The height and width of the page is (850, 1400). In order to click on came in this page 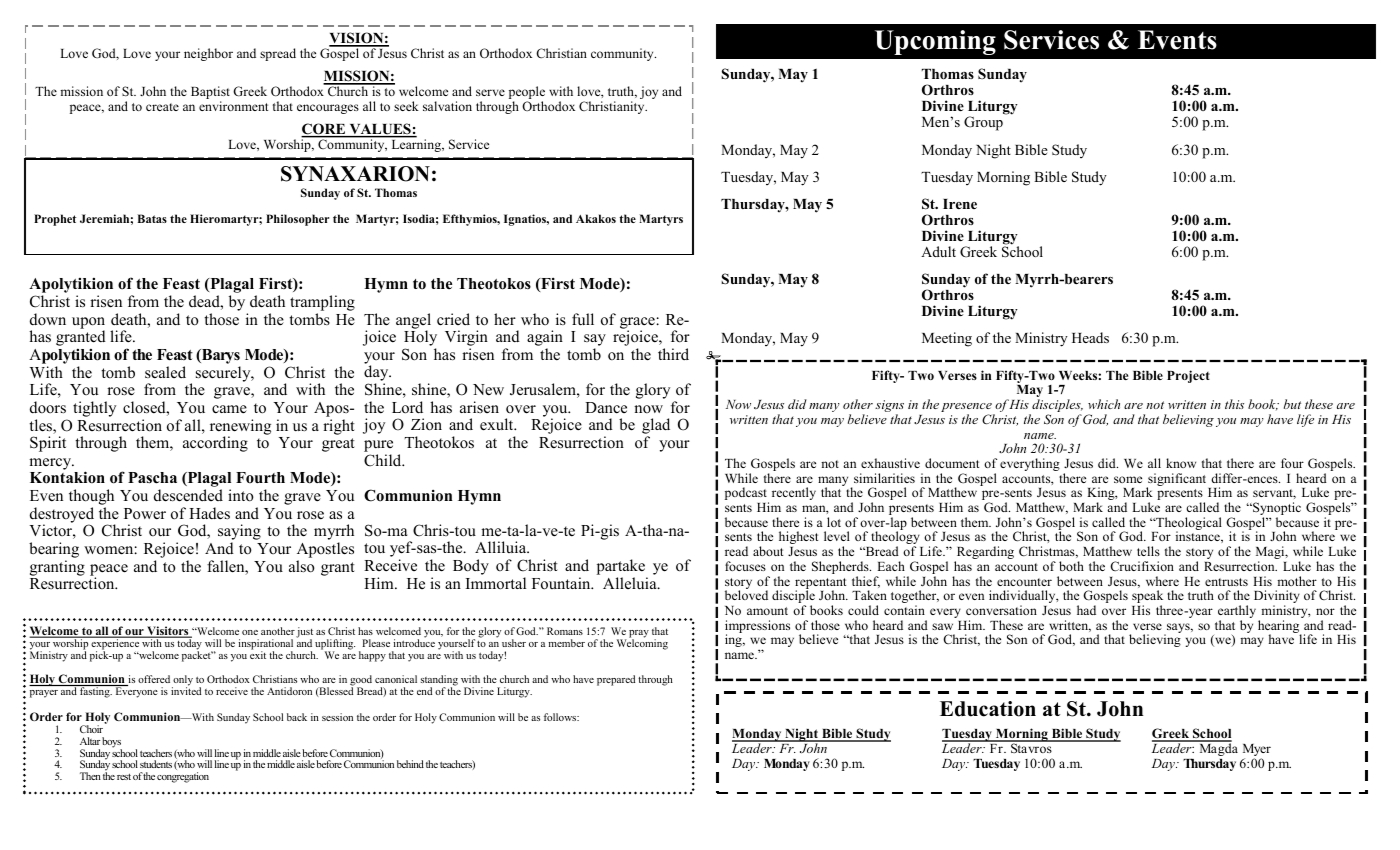, I will do `click(229, 409)`.
